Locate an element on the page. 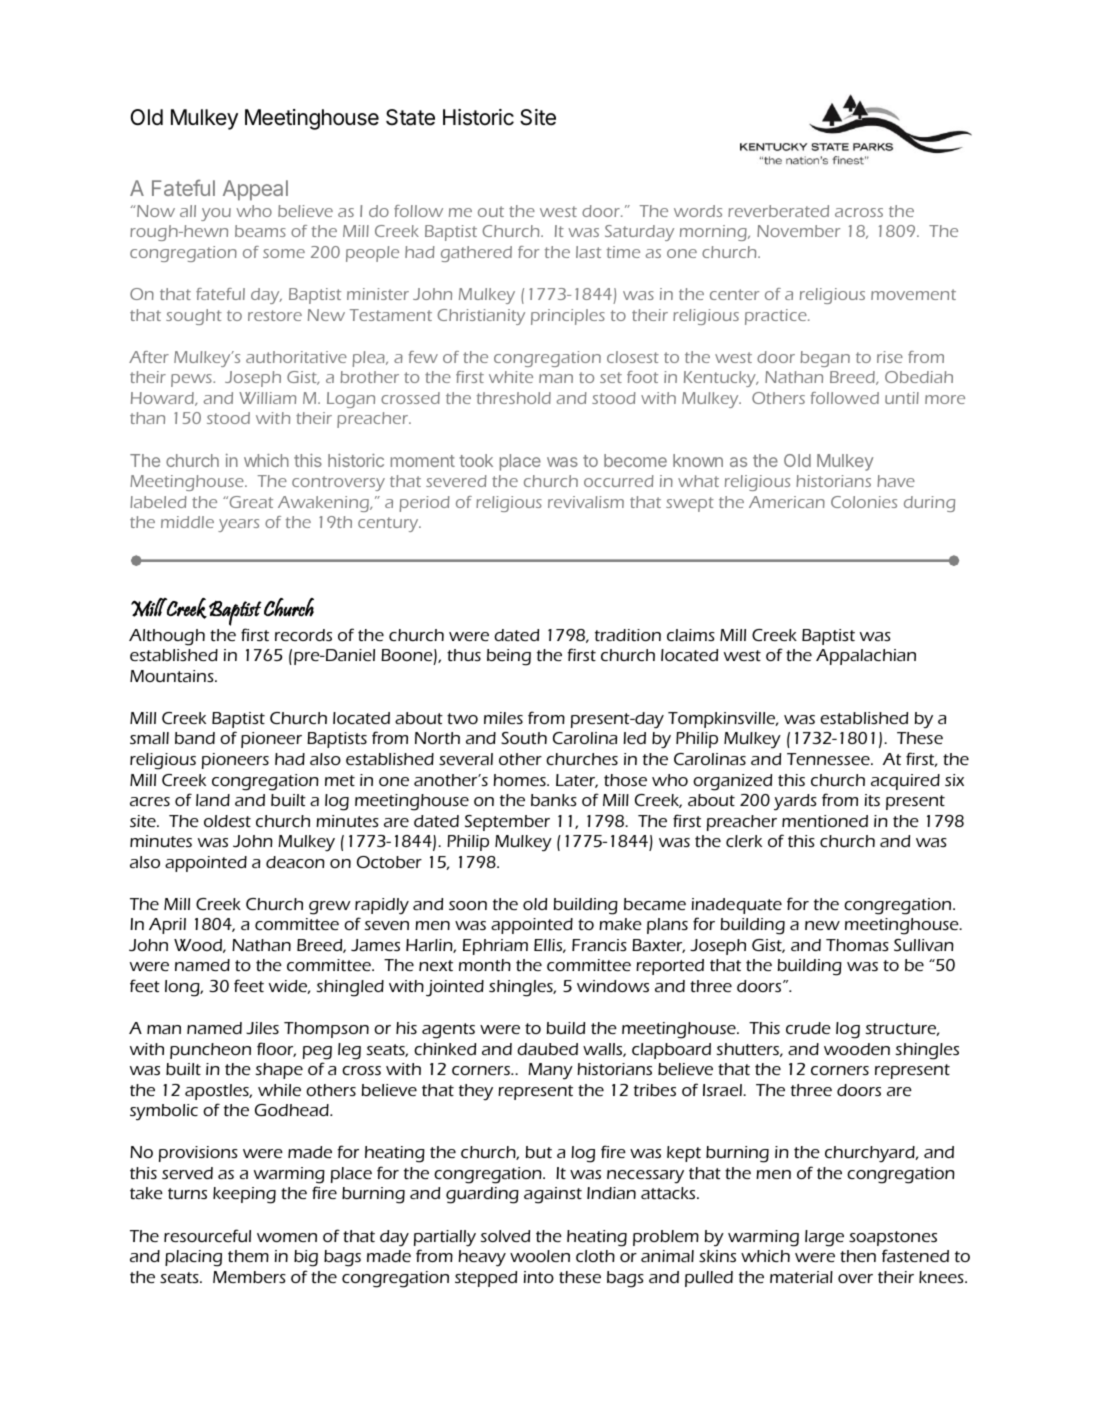  Colonies is located at coordinates (864, 502).
